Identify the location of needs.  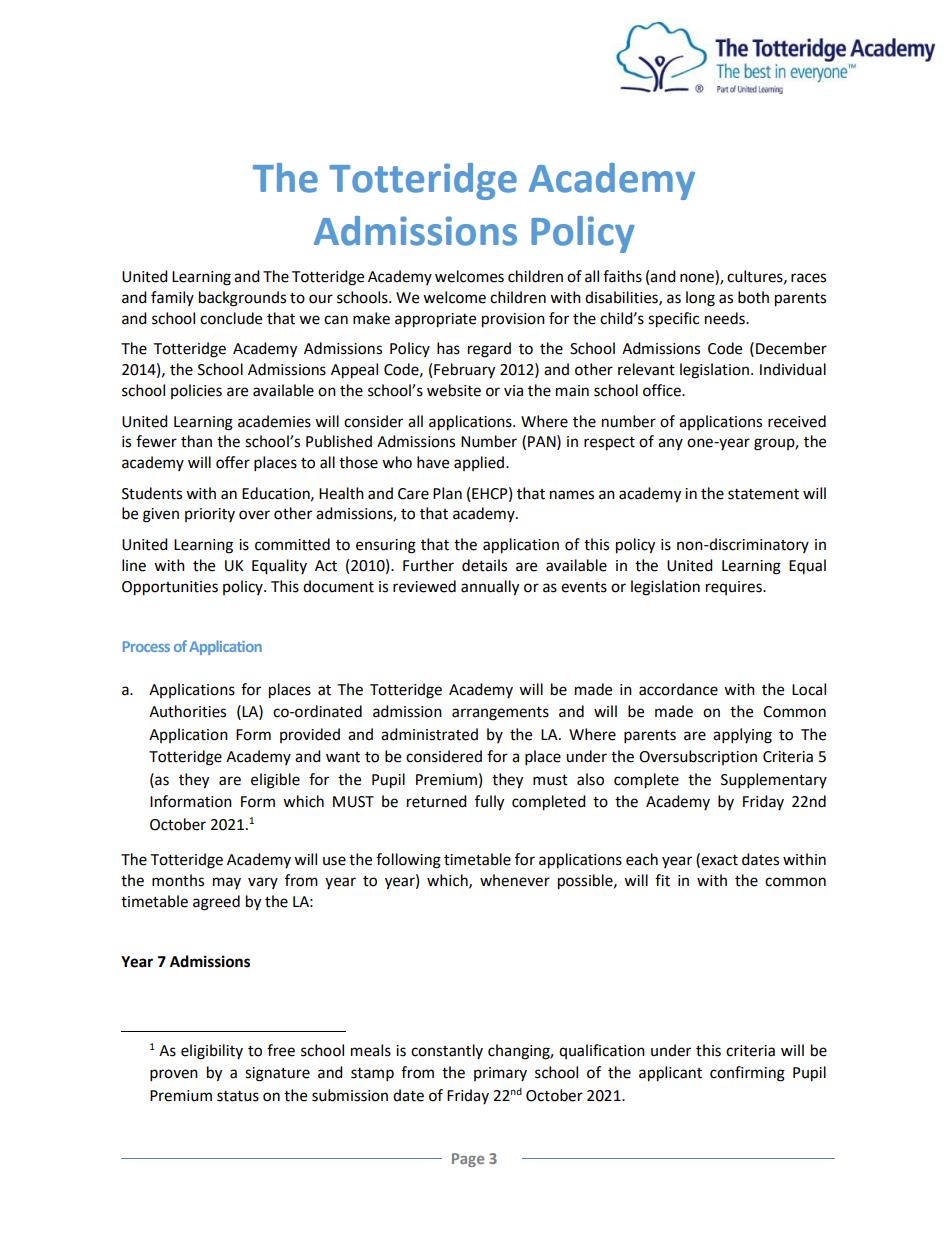
(726, 318).
